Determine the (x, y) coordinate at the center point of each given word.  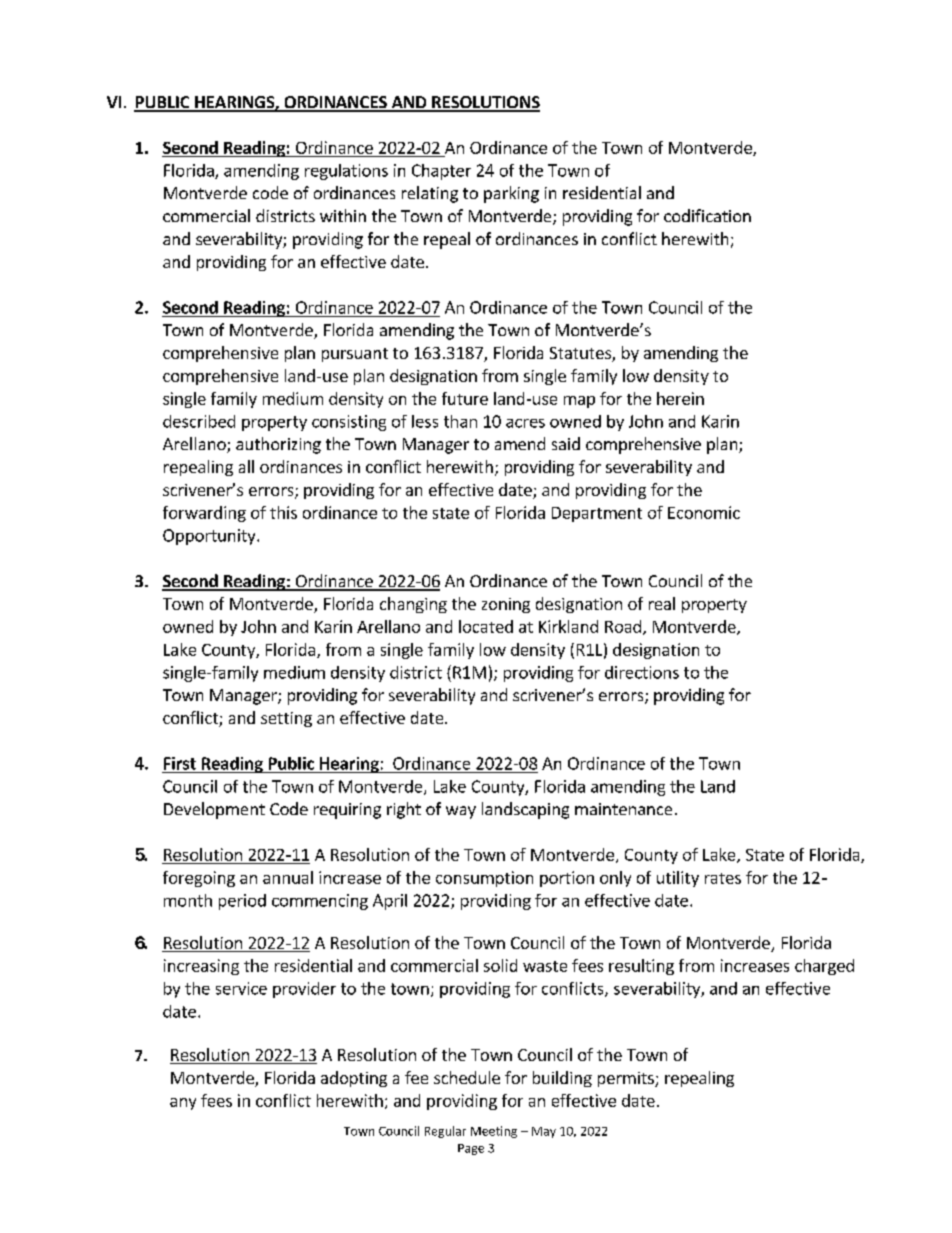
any (183, 1104)
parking (511, 194)
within (343, 215)
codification (707, 215)
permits (627, 1079)
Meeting (494, 1132)
